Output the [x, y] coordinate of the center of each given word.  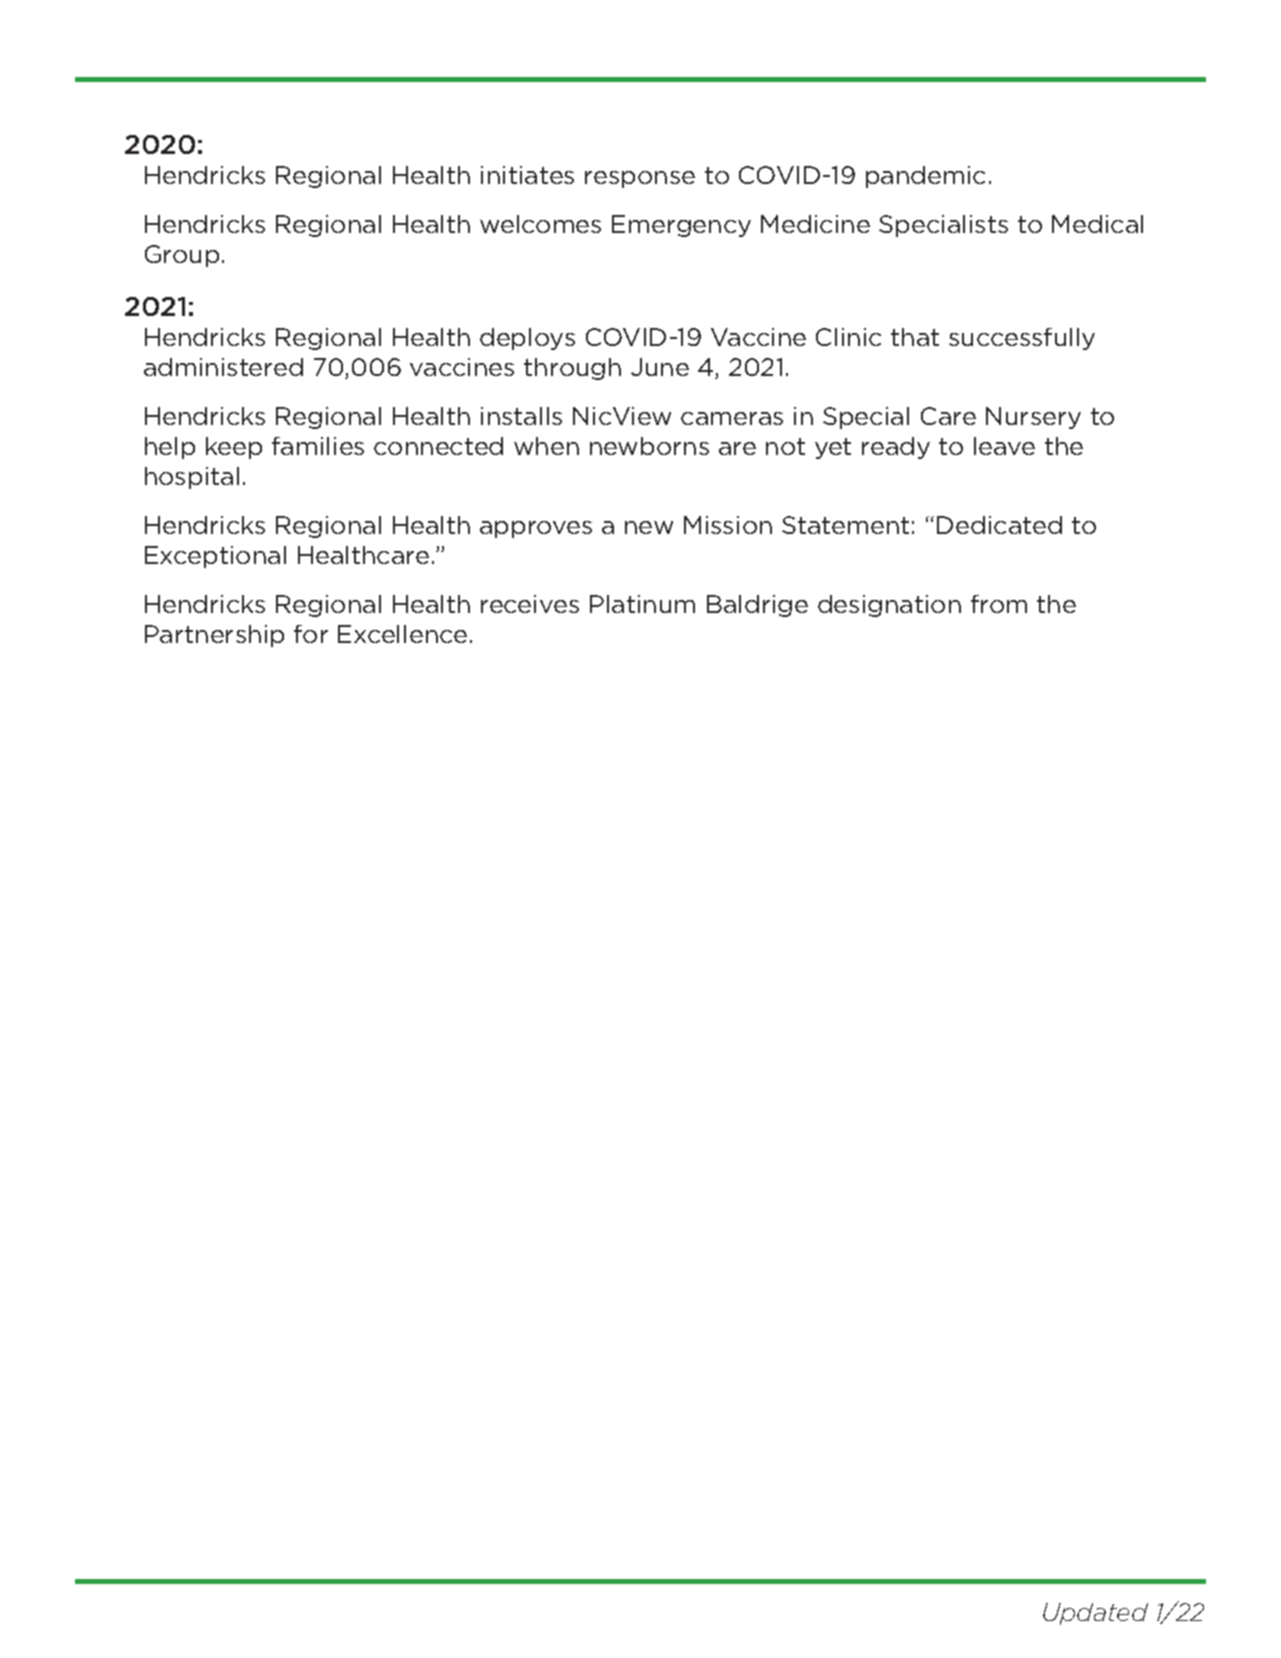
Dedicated [999, 525]
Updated [1095, 1614]
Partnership [214, 636]
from [999, 604]
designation [889, 606]
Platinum [642, 604]
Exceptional [215, 557]
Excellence [402, 634]
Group [182, 256]
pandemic [925, 177]
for [311, 634]
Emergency [681, 226]
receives [530, 604]
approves [536, 529]
